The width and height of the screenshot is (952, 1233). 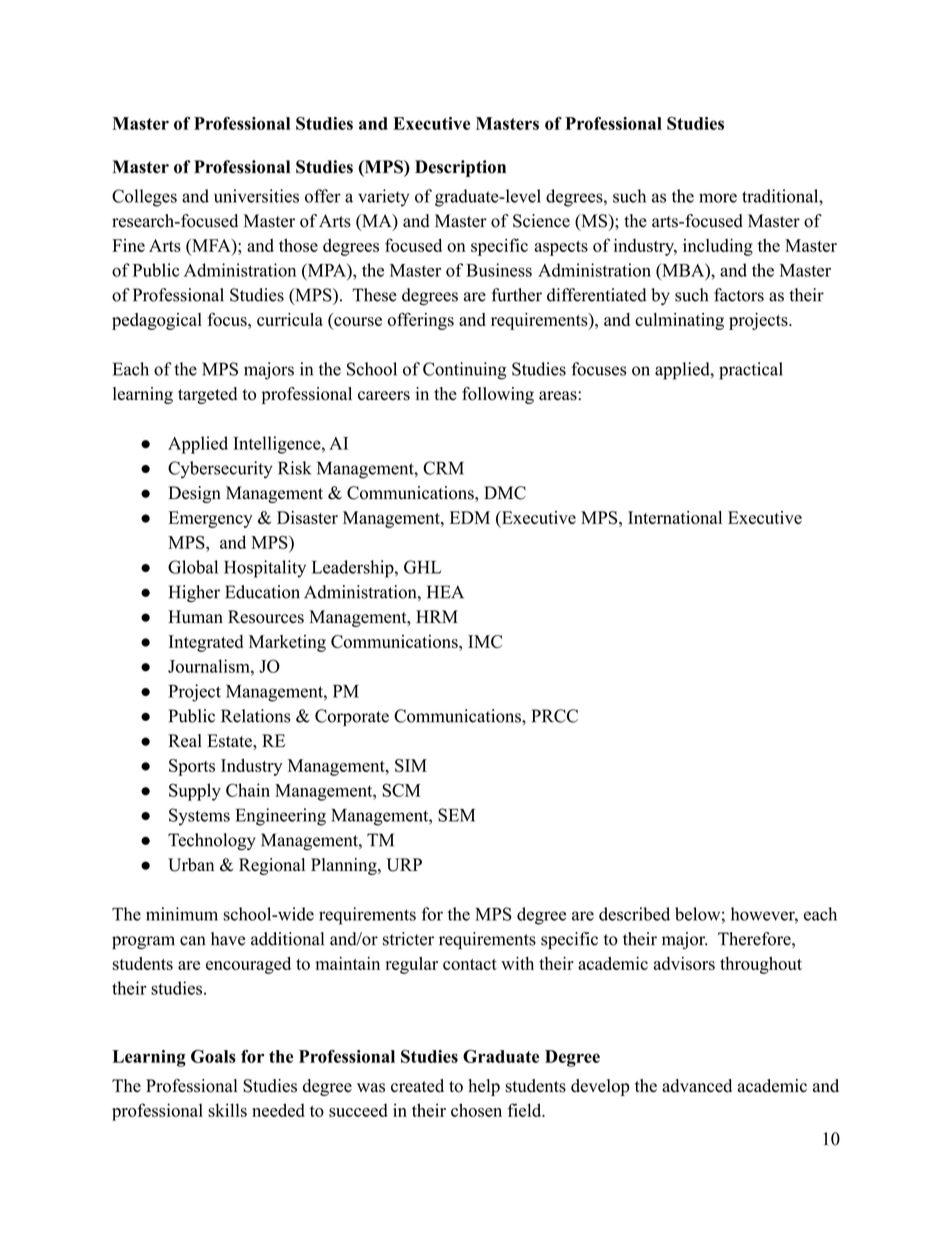 What do you see at coordinates (460, 168) in the screenshot?
I see `Description` at bounding box center [460, 168].
